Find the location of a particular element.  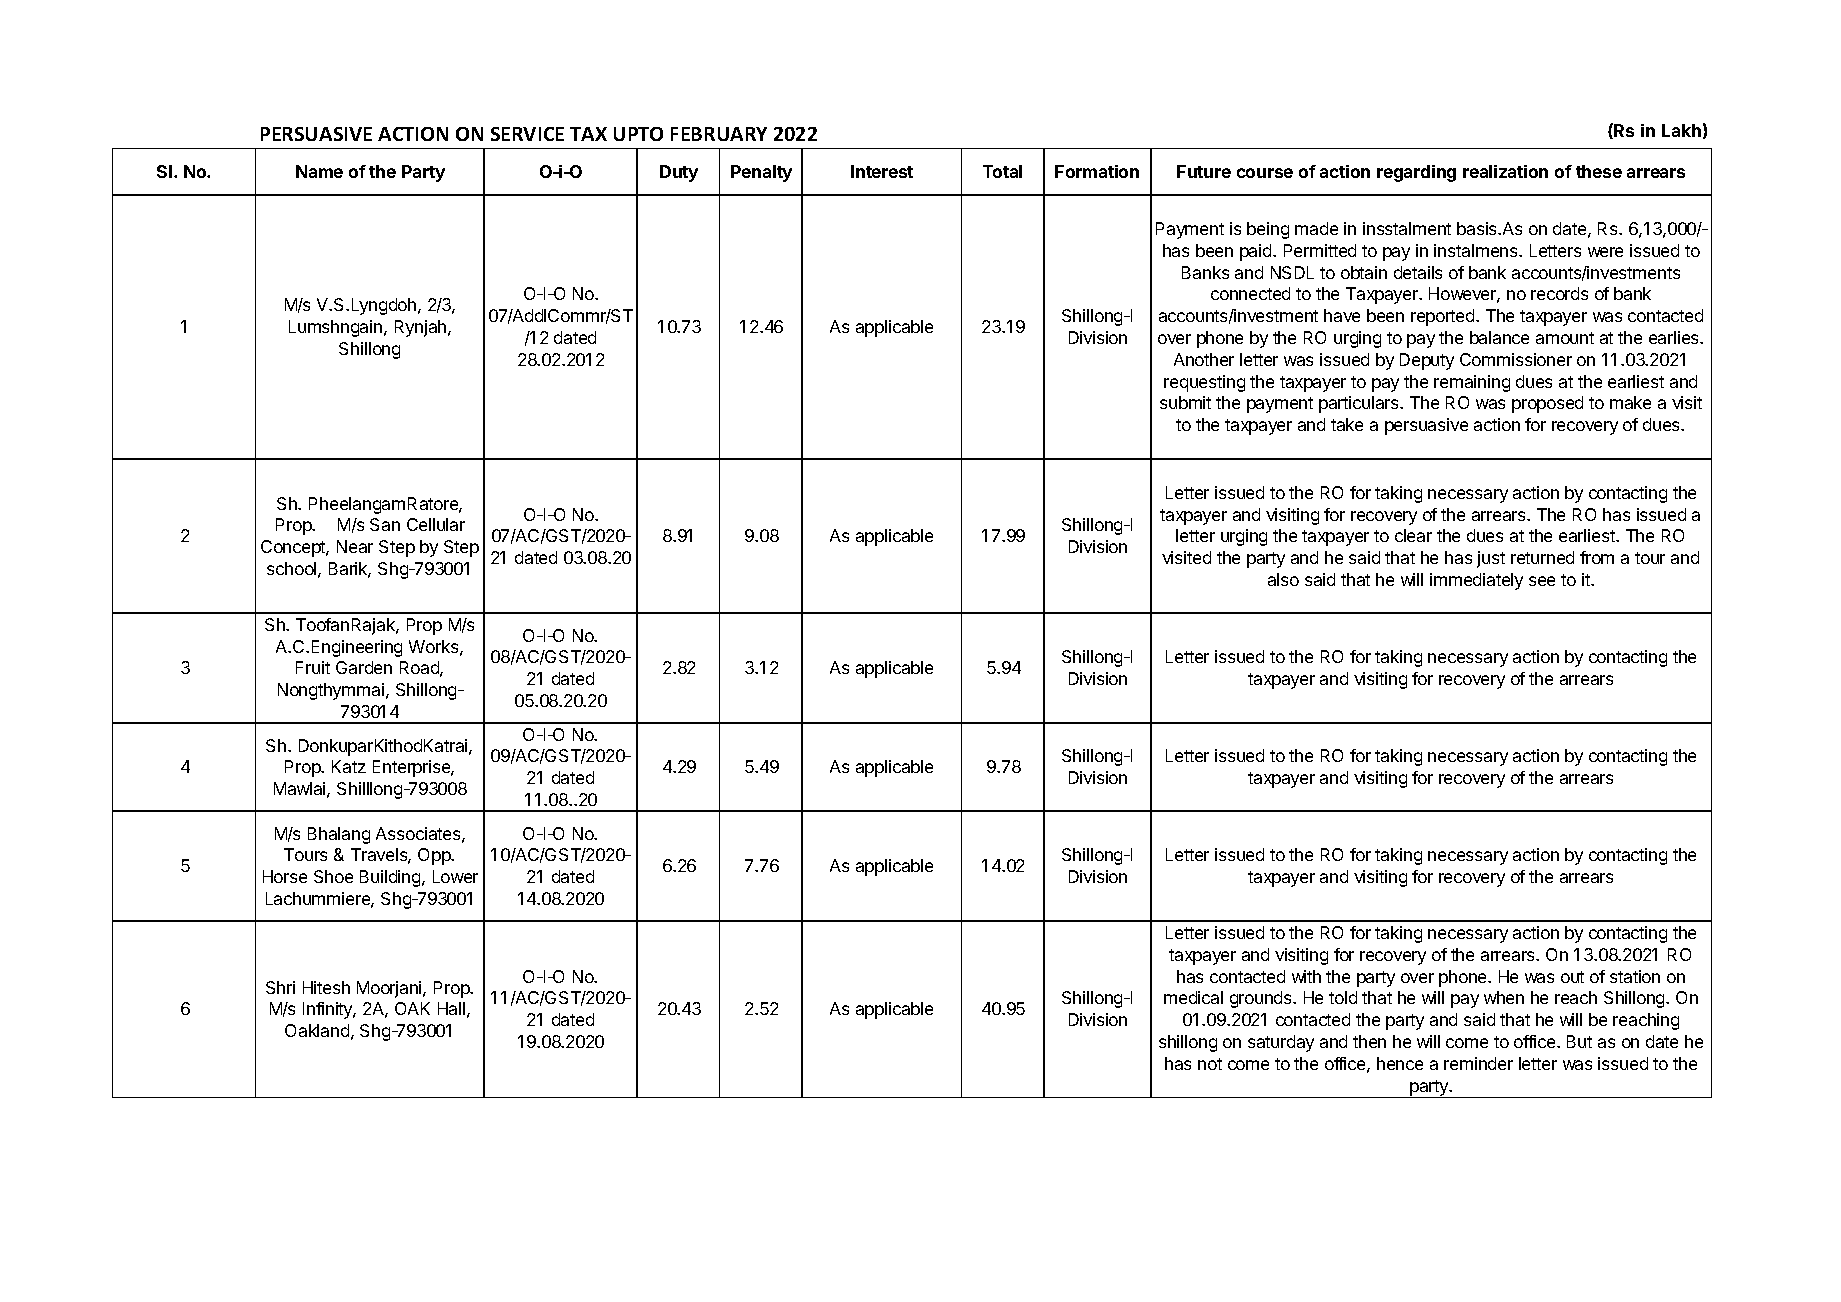

Total is located at coordinates (1002, 171).
